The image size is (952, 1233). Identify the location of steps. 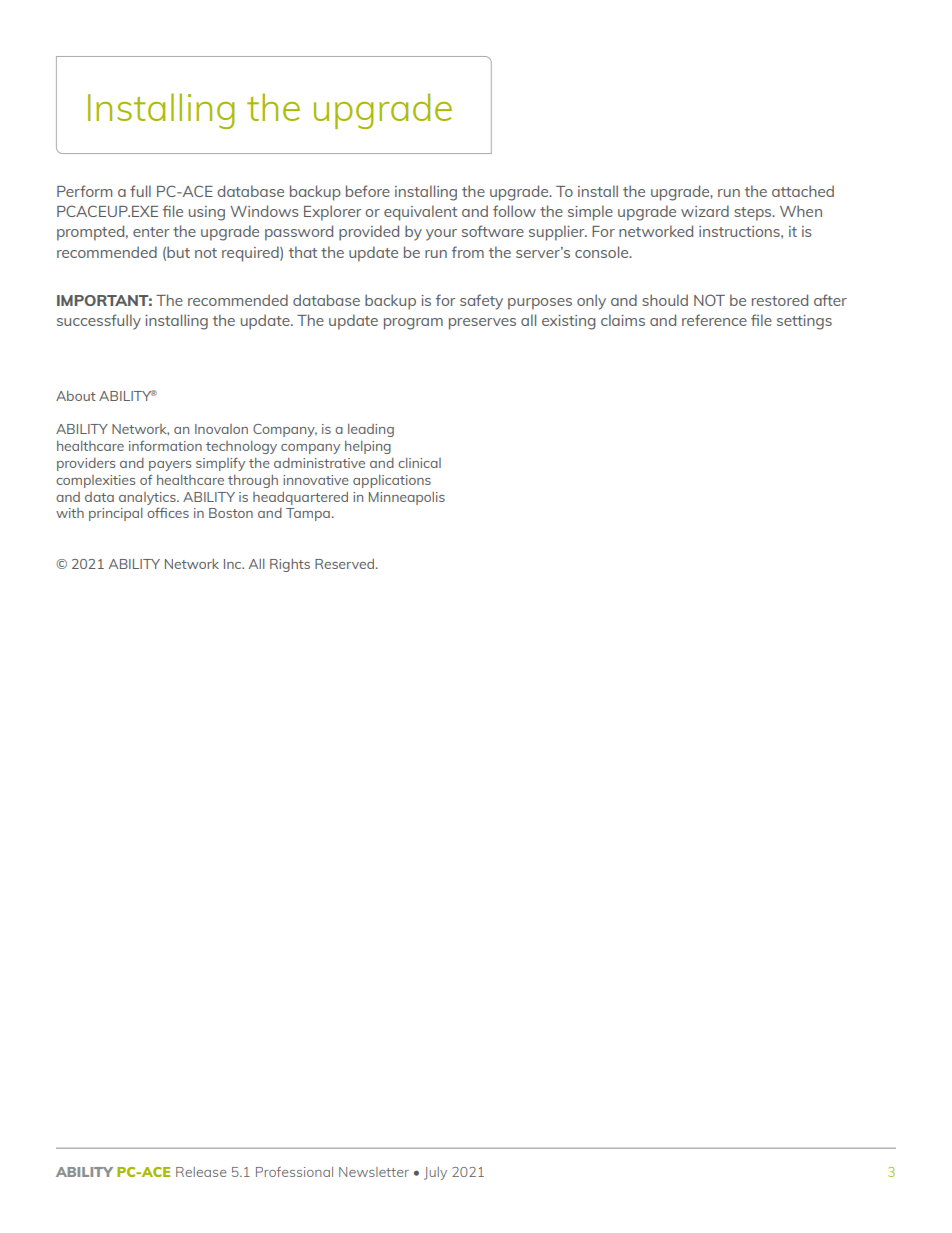
(754, 214).
